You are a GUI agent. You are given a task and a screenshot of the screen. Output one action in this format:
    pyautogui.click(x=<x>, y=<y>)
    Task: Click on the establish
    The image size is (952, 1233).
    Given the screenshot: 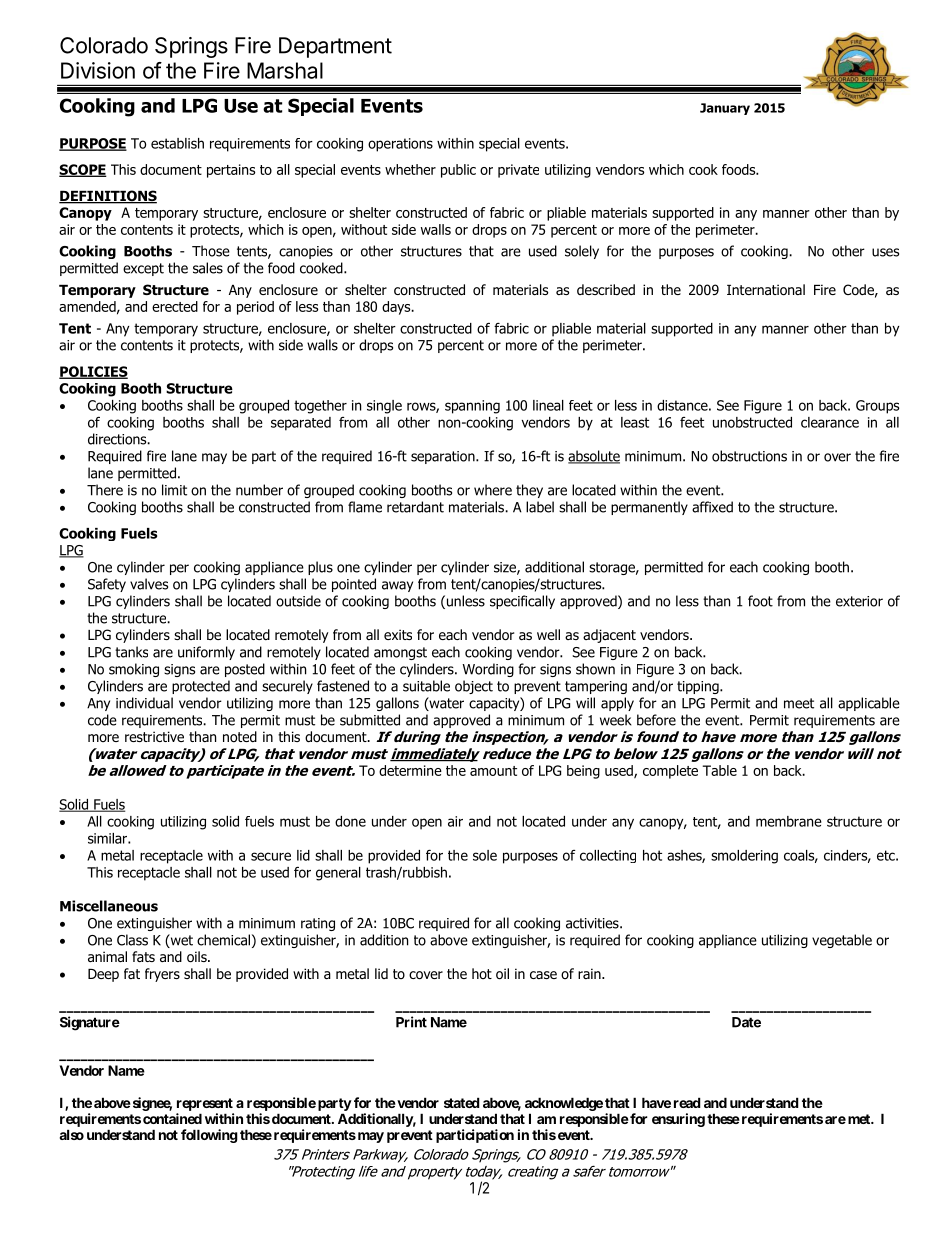 What is the action you would take?
    pyautogui.click(x=177, y=143)
